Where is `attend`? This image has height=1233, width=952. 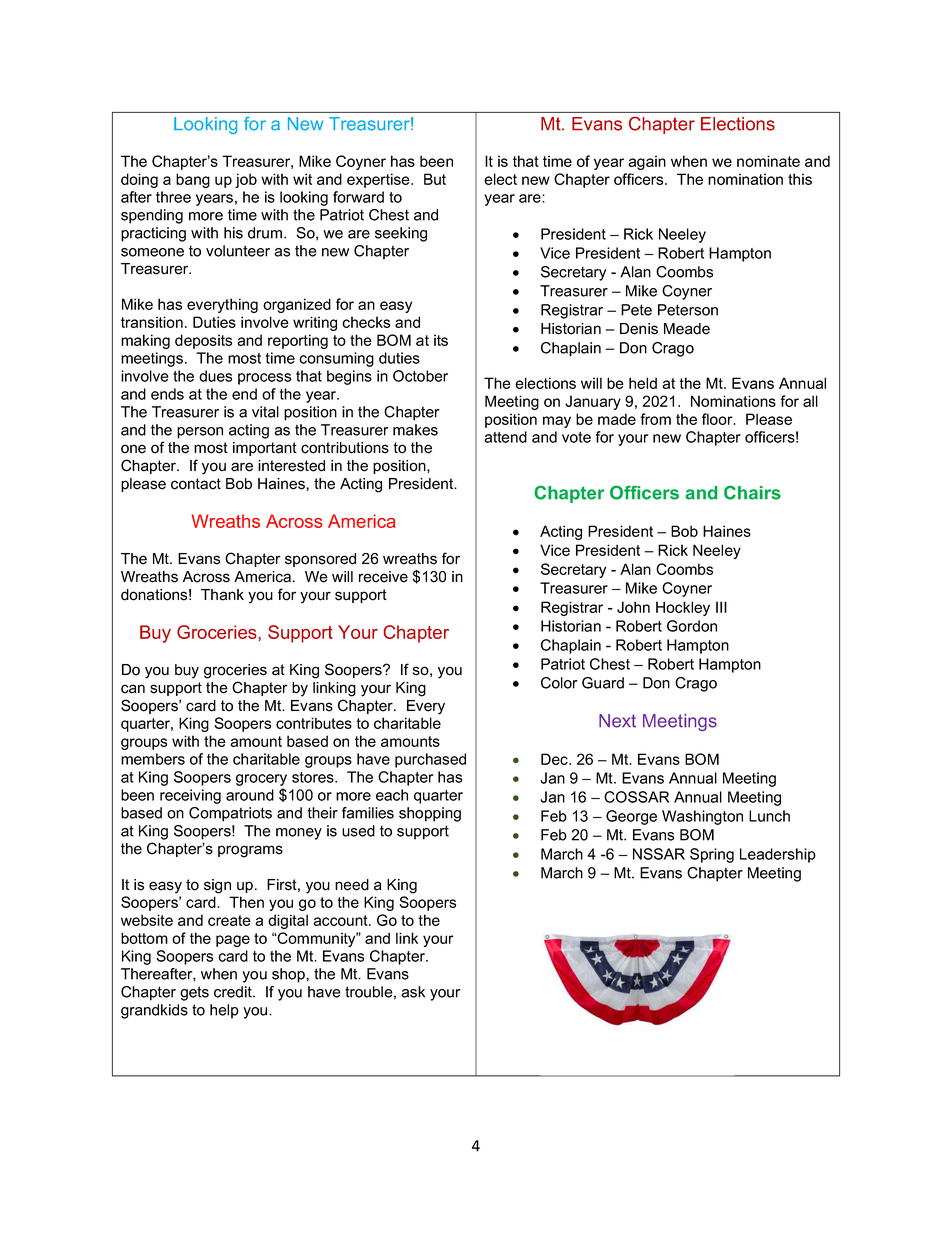
attend is located at coordinates (505, 437).
